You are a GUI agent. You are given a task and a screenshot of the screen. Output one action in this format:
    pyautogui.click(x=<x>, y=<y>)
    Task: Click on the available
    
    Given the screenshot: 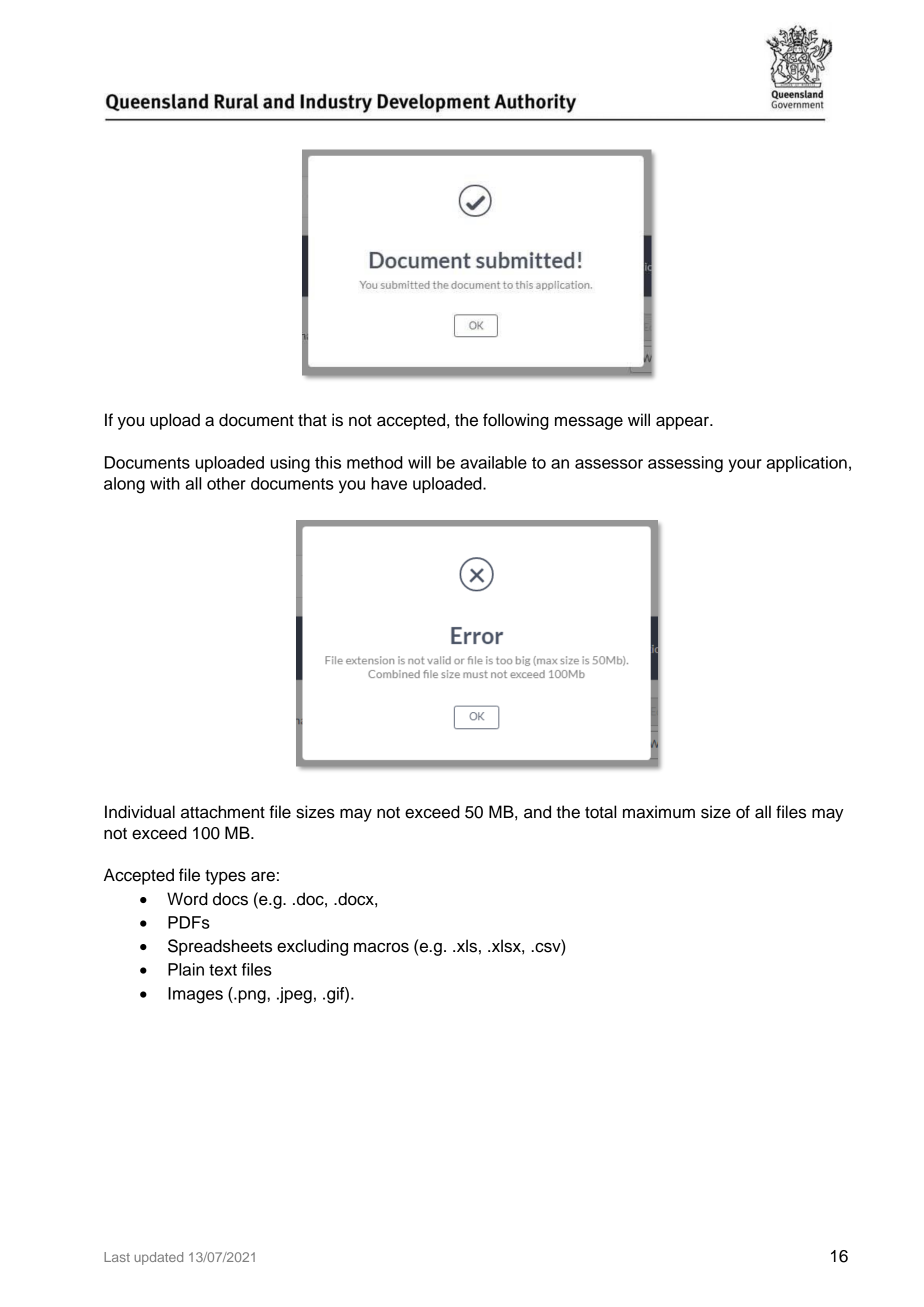 What is the action you would take?
    pyautogui.click(x=493, y=462)
